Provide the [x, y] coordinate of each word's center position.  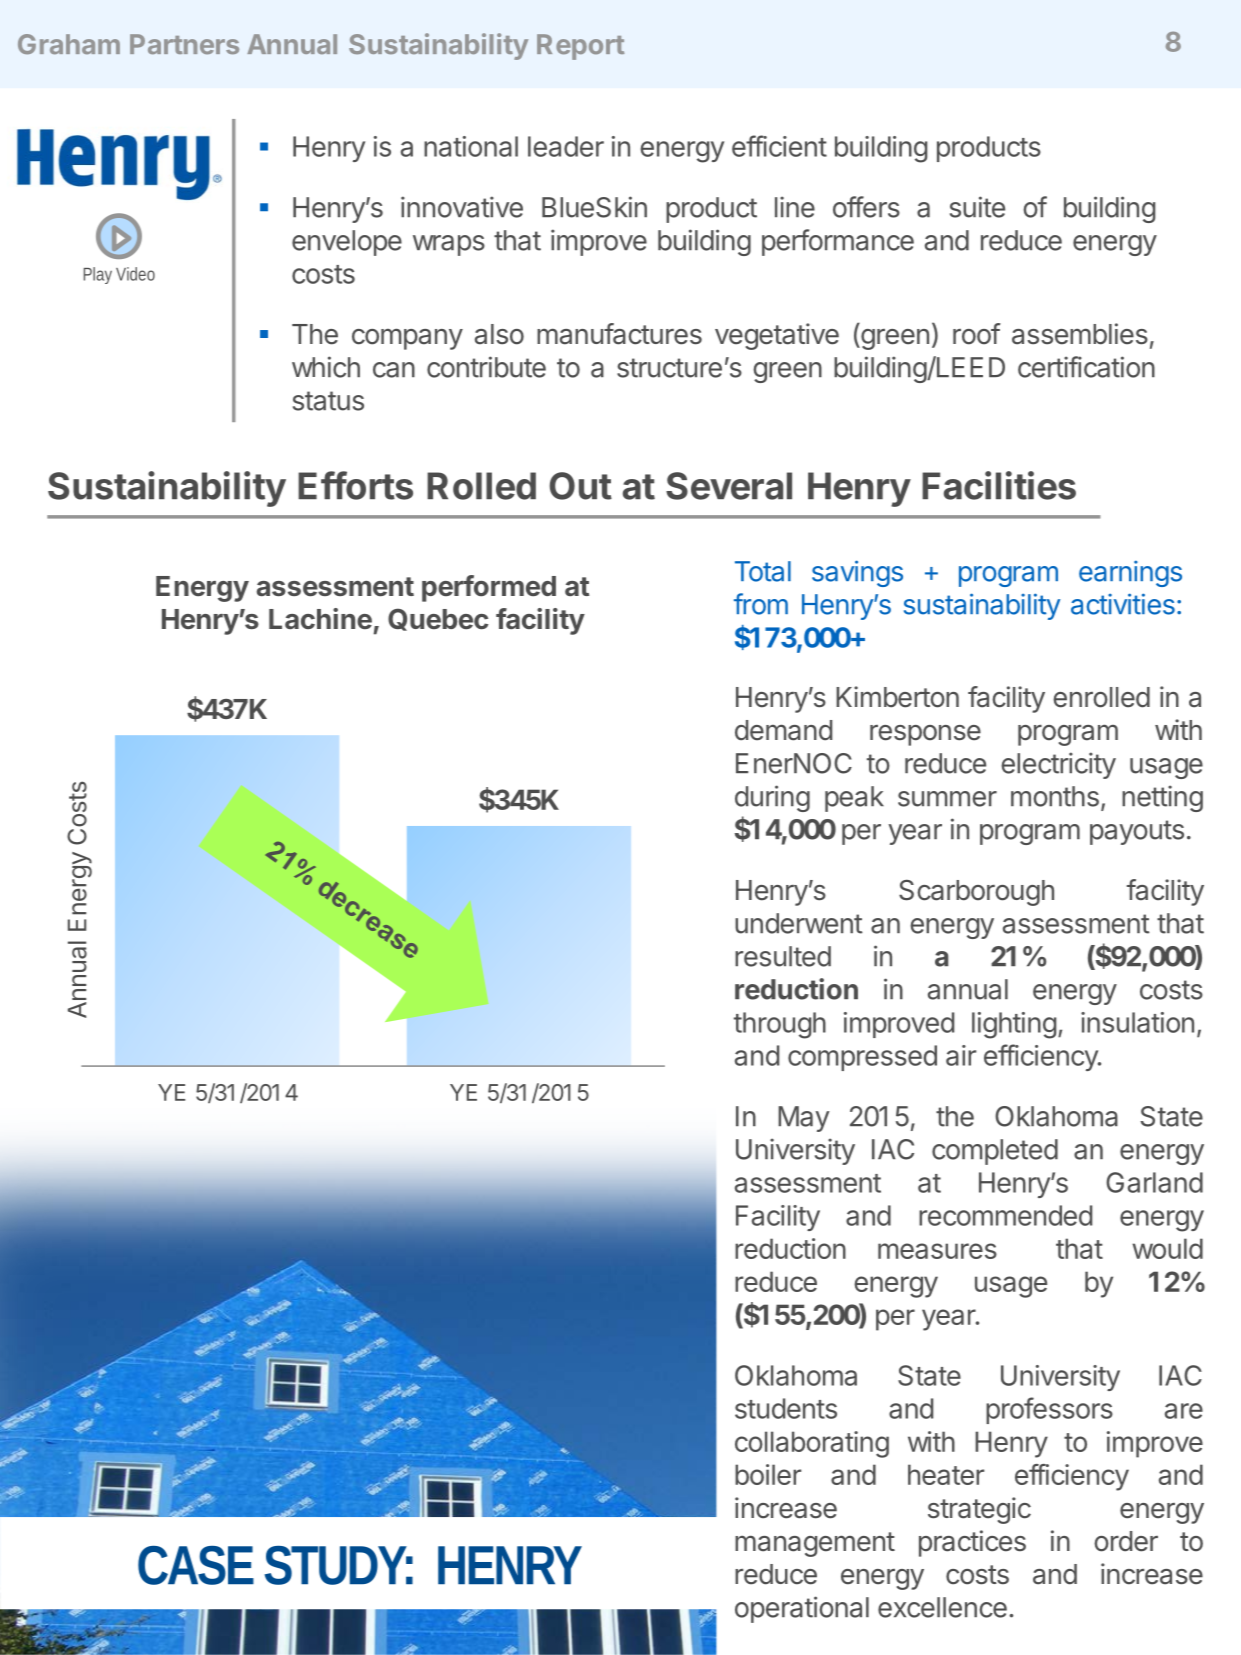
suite [977, 207]
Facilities [999, 485]
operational [802, 1609]
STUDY [339, 1565]
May [804, 1119]
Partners [184, 44]
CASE [196, 1565]
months [1055, 796]
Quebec [438, 619]
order [1126, 1541]
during [772, 798]
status [328, 401]
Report [580, 47]
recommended [1005, 1215]
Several [729, 486]
